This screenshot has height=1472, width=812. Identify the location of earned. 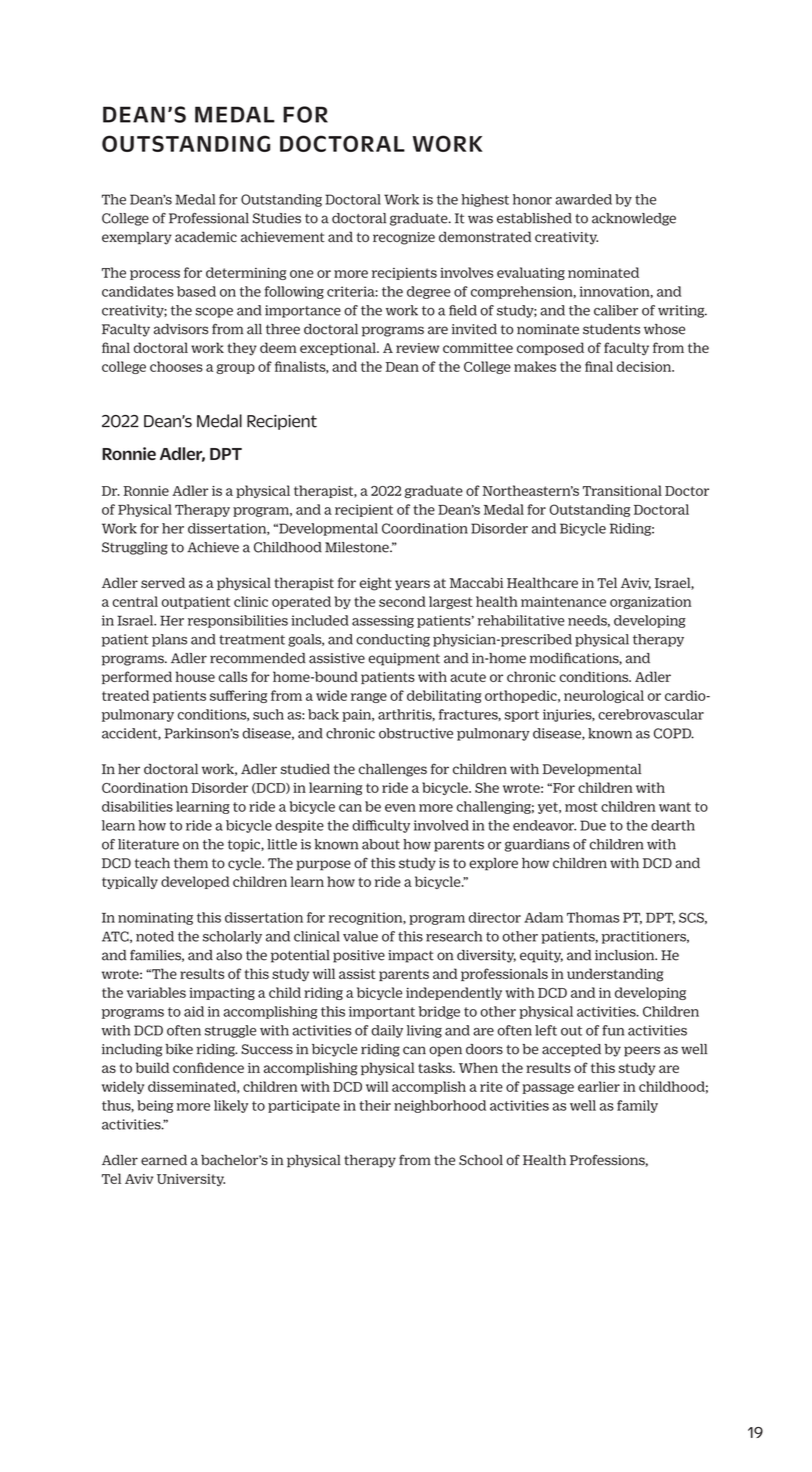
(164, 1160).
